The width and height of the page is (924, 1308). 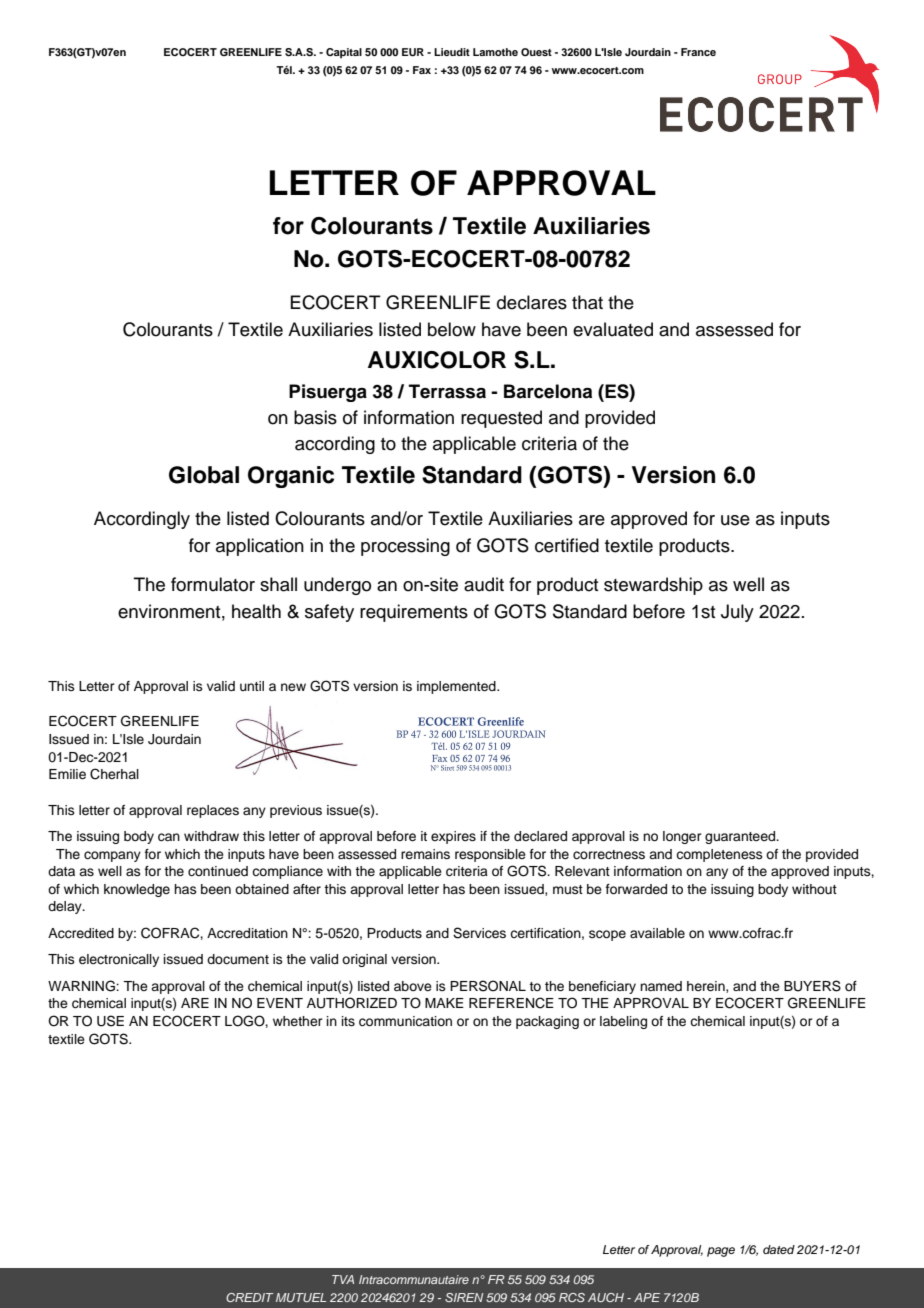 I want to click on SIREN, so click(x=464, y=1297).
